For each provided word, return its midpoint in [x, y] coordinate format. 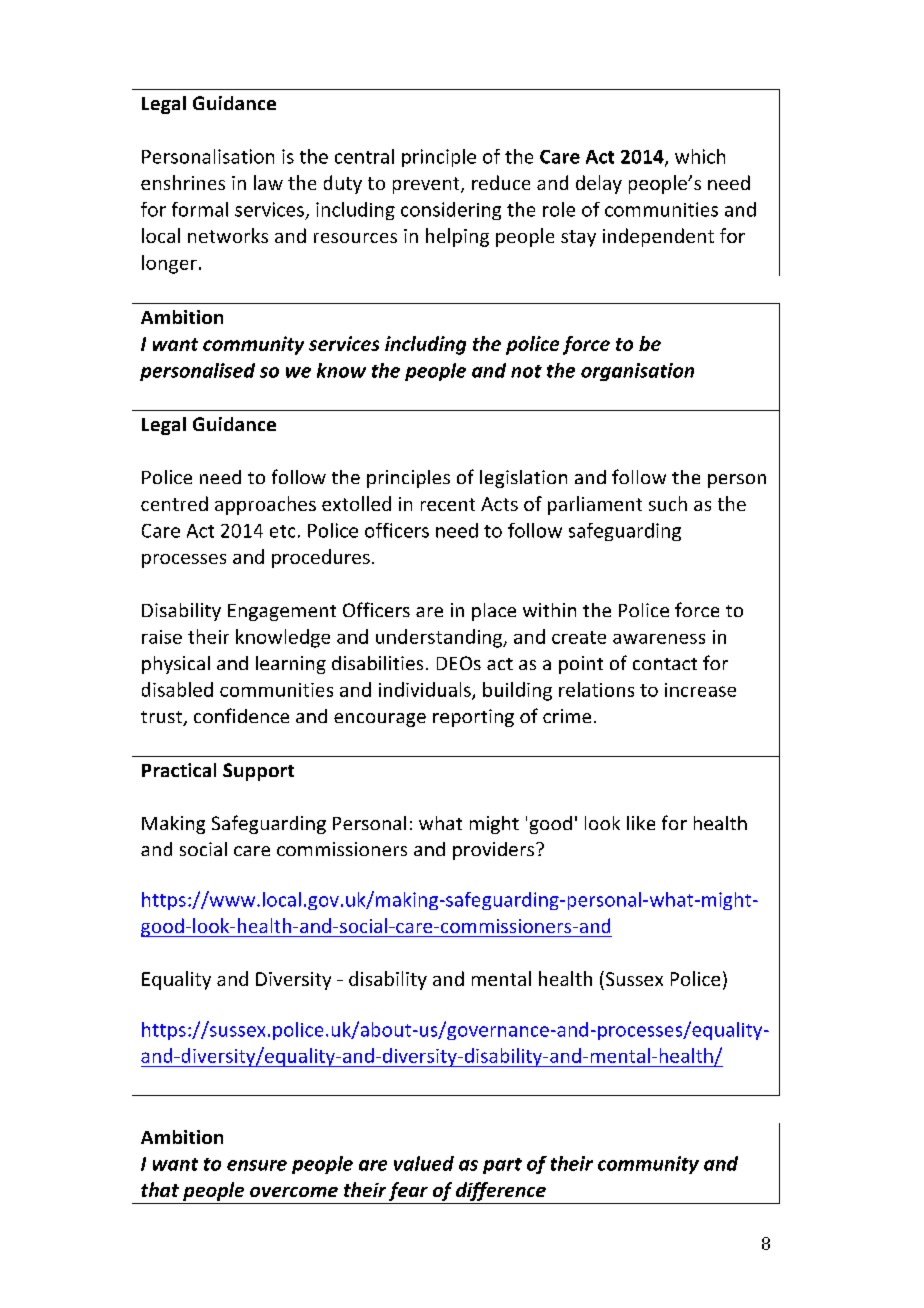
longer [169, 264]
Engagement [282, 612]
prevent [427, 185]
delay [599, 184]
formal [200, 209]
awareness [659, 639]
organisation [637, 372]
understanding [440, 638]
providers [495, 851]
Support [258, 772]
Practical [179, 770]
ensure [257, 1165]
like [641, 823]
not [526, 371]
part [502, 1166]
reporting [473, 718]
